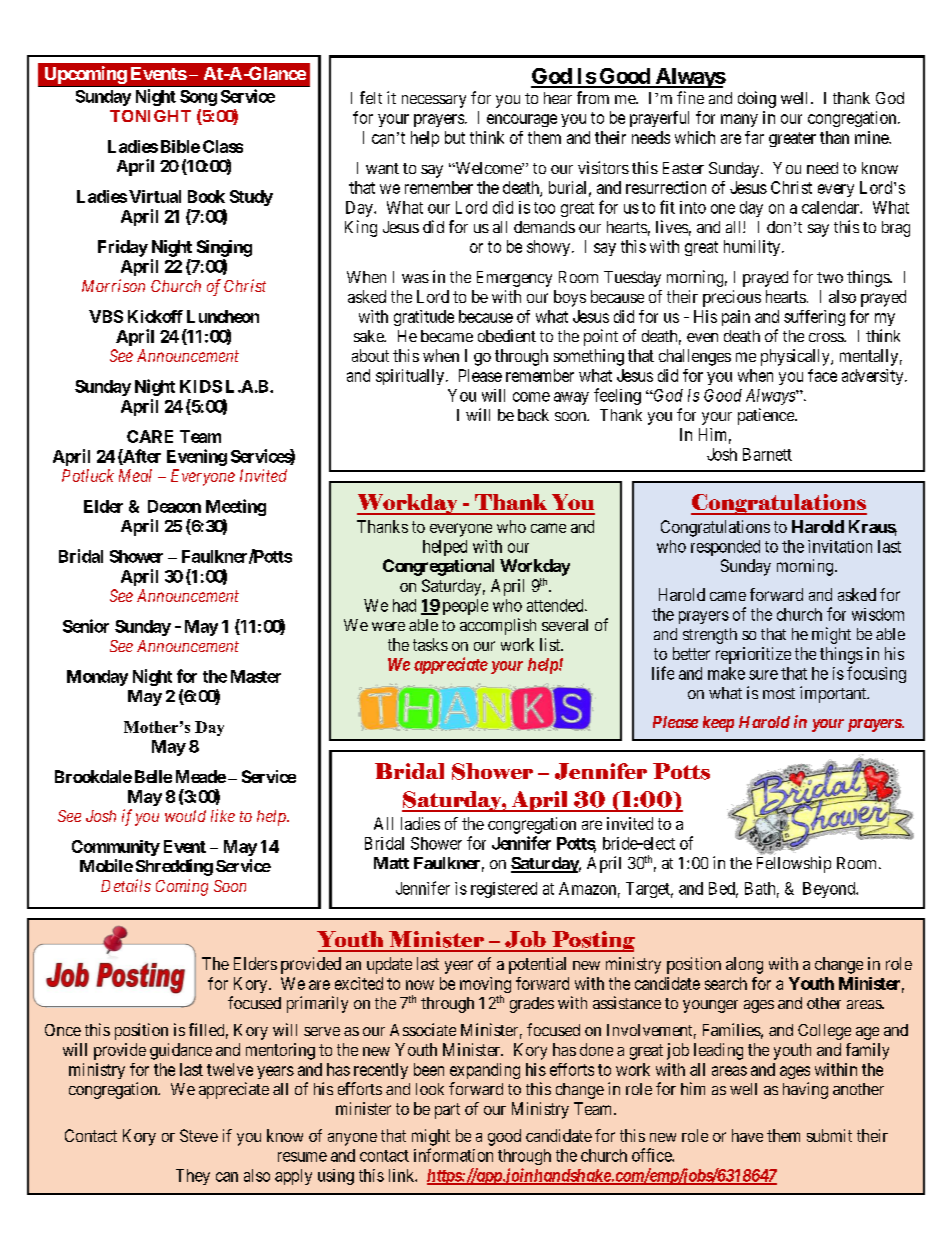 The image size is (952, 1233). Describe the element at coordinates (455, 137) in the screenshot. I see `but` at that location.
